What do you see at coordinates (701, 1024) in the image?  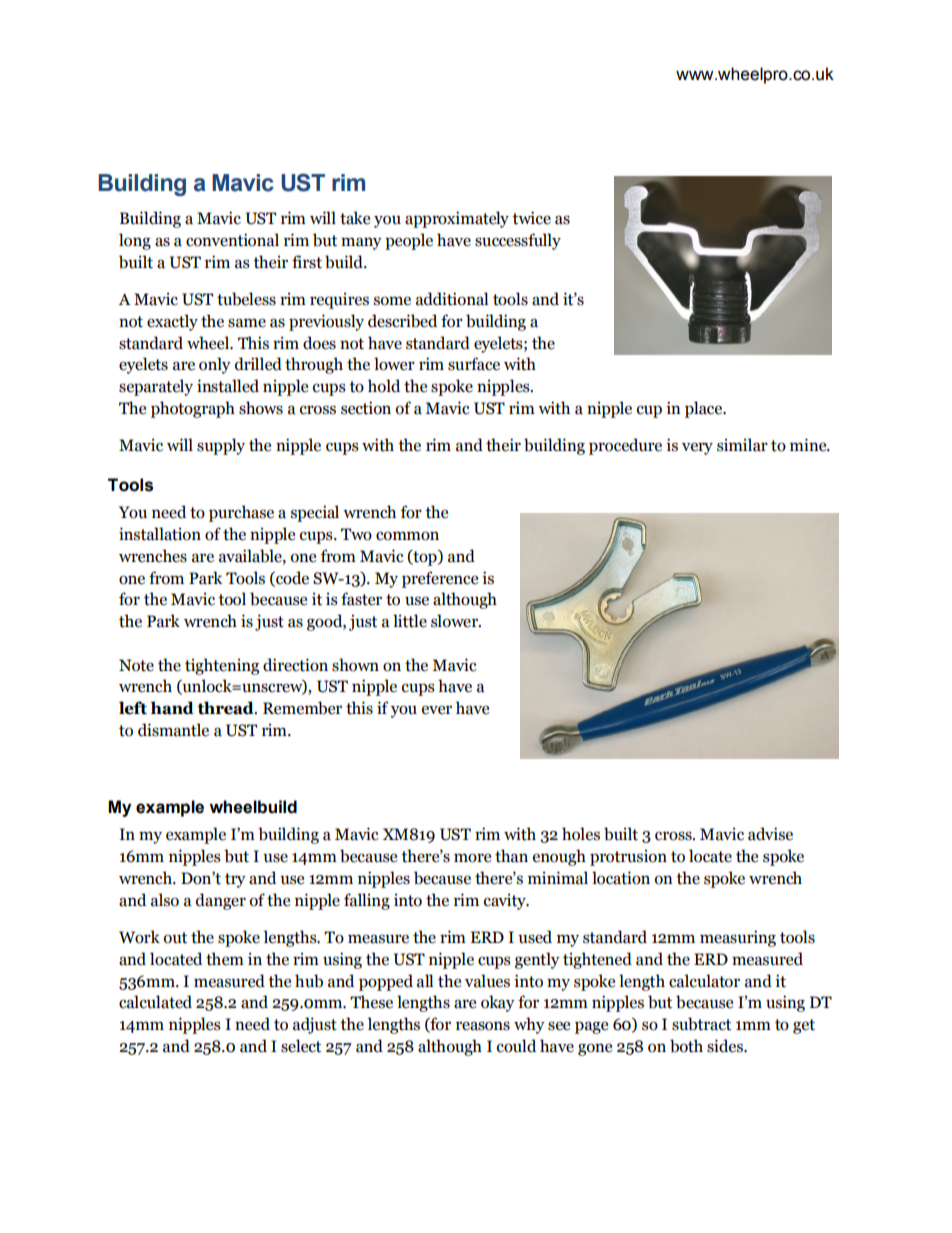 I see `subtract` at bounding box center [701, 1024].
